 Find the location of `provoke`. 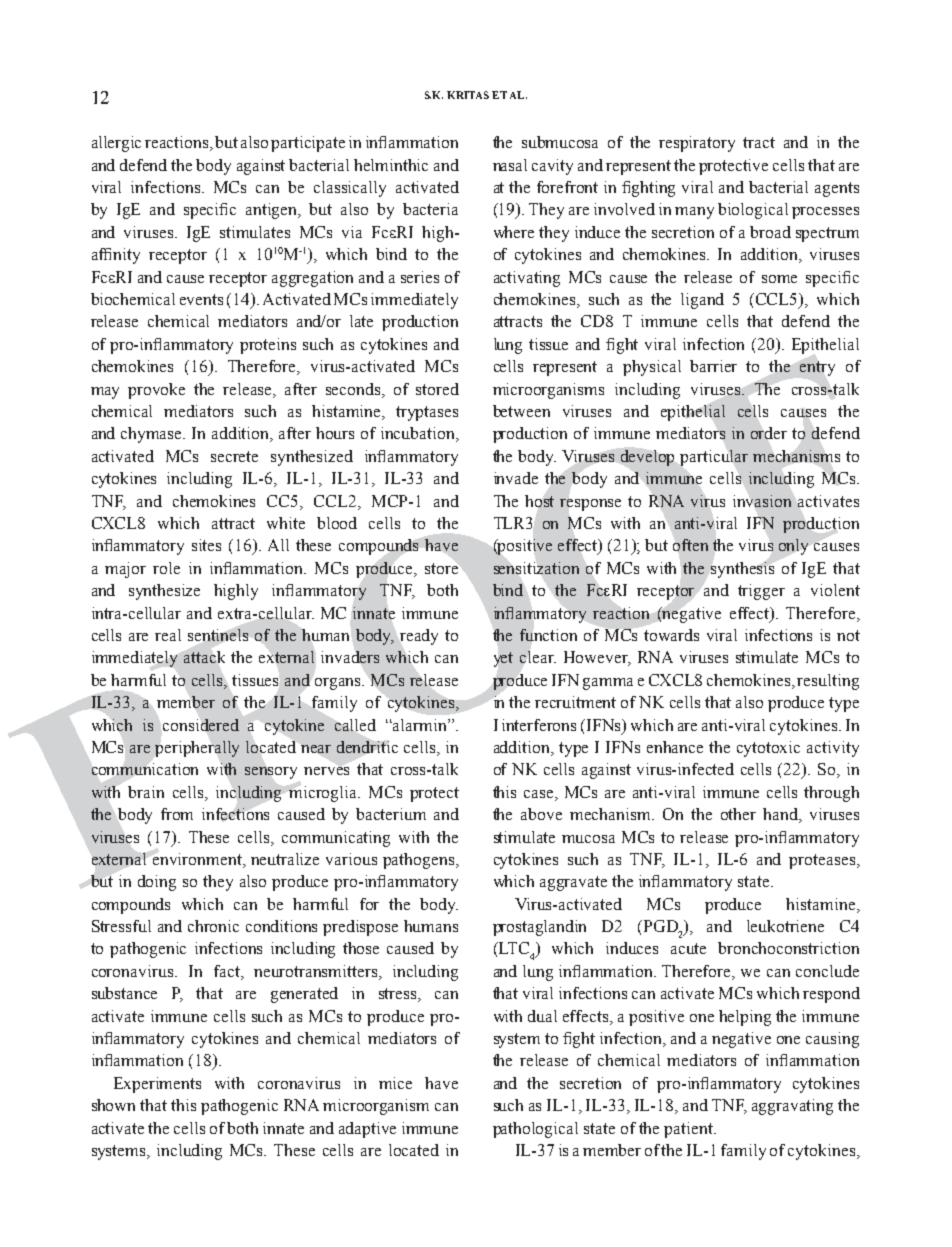

provoke is located at coordinates (156, 391).
